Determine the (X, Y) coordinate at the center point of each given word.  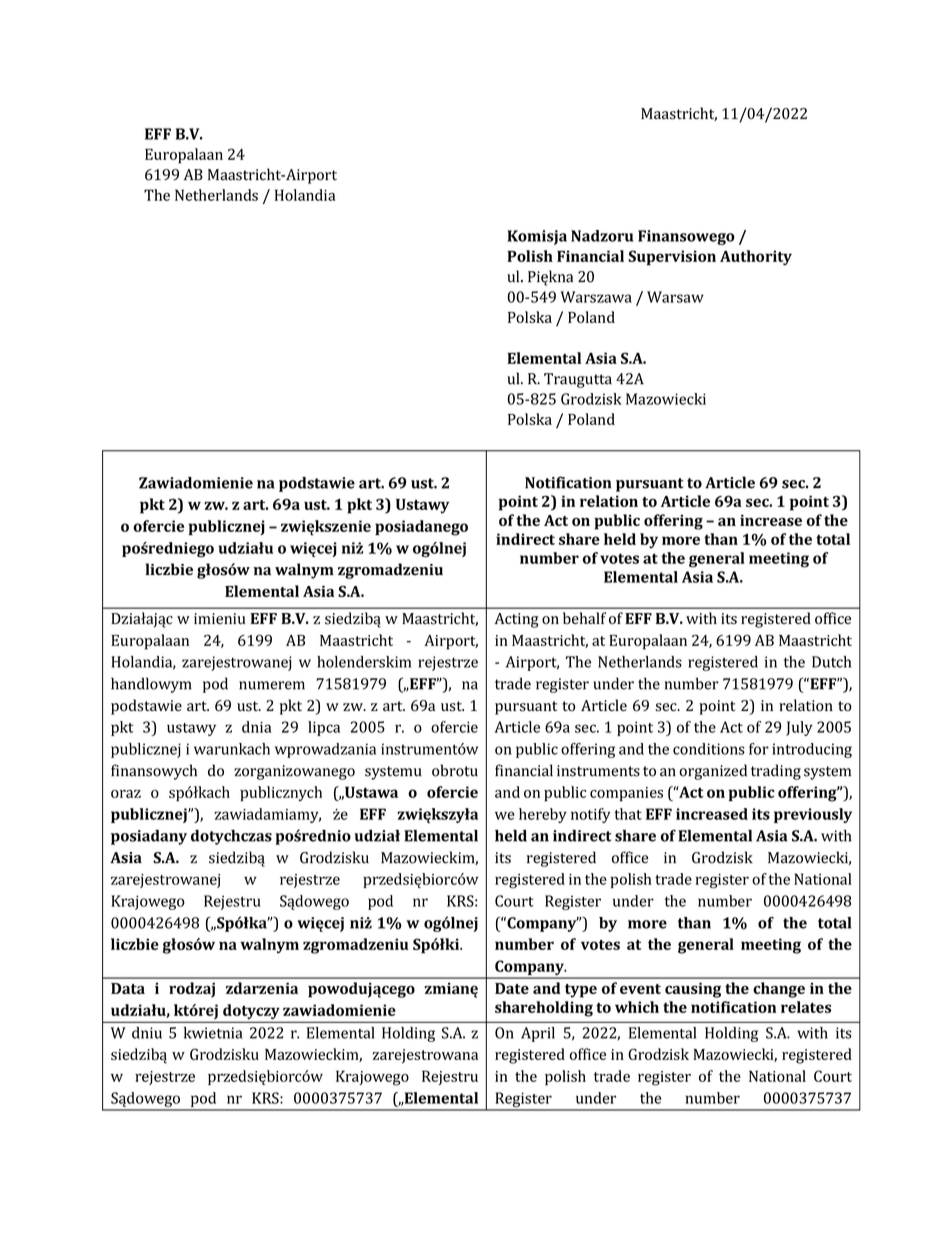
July (799, 728)
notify (591, 815)
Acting (516, 620)
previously (813, 815)
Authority (756, 258)
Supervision (672, 258)
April (538, 1034)
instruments (598, 771)
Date (512, 988)
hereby (543, 815)
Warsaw (675, 297)
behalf (584, 618)
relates (806, 1007)
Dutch (831, 662)
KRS (266, 1098)
